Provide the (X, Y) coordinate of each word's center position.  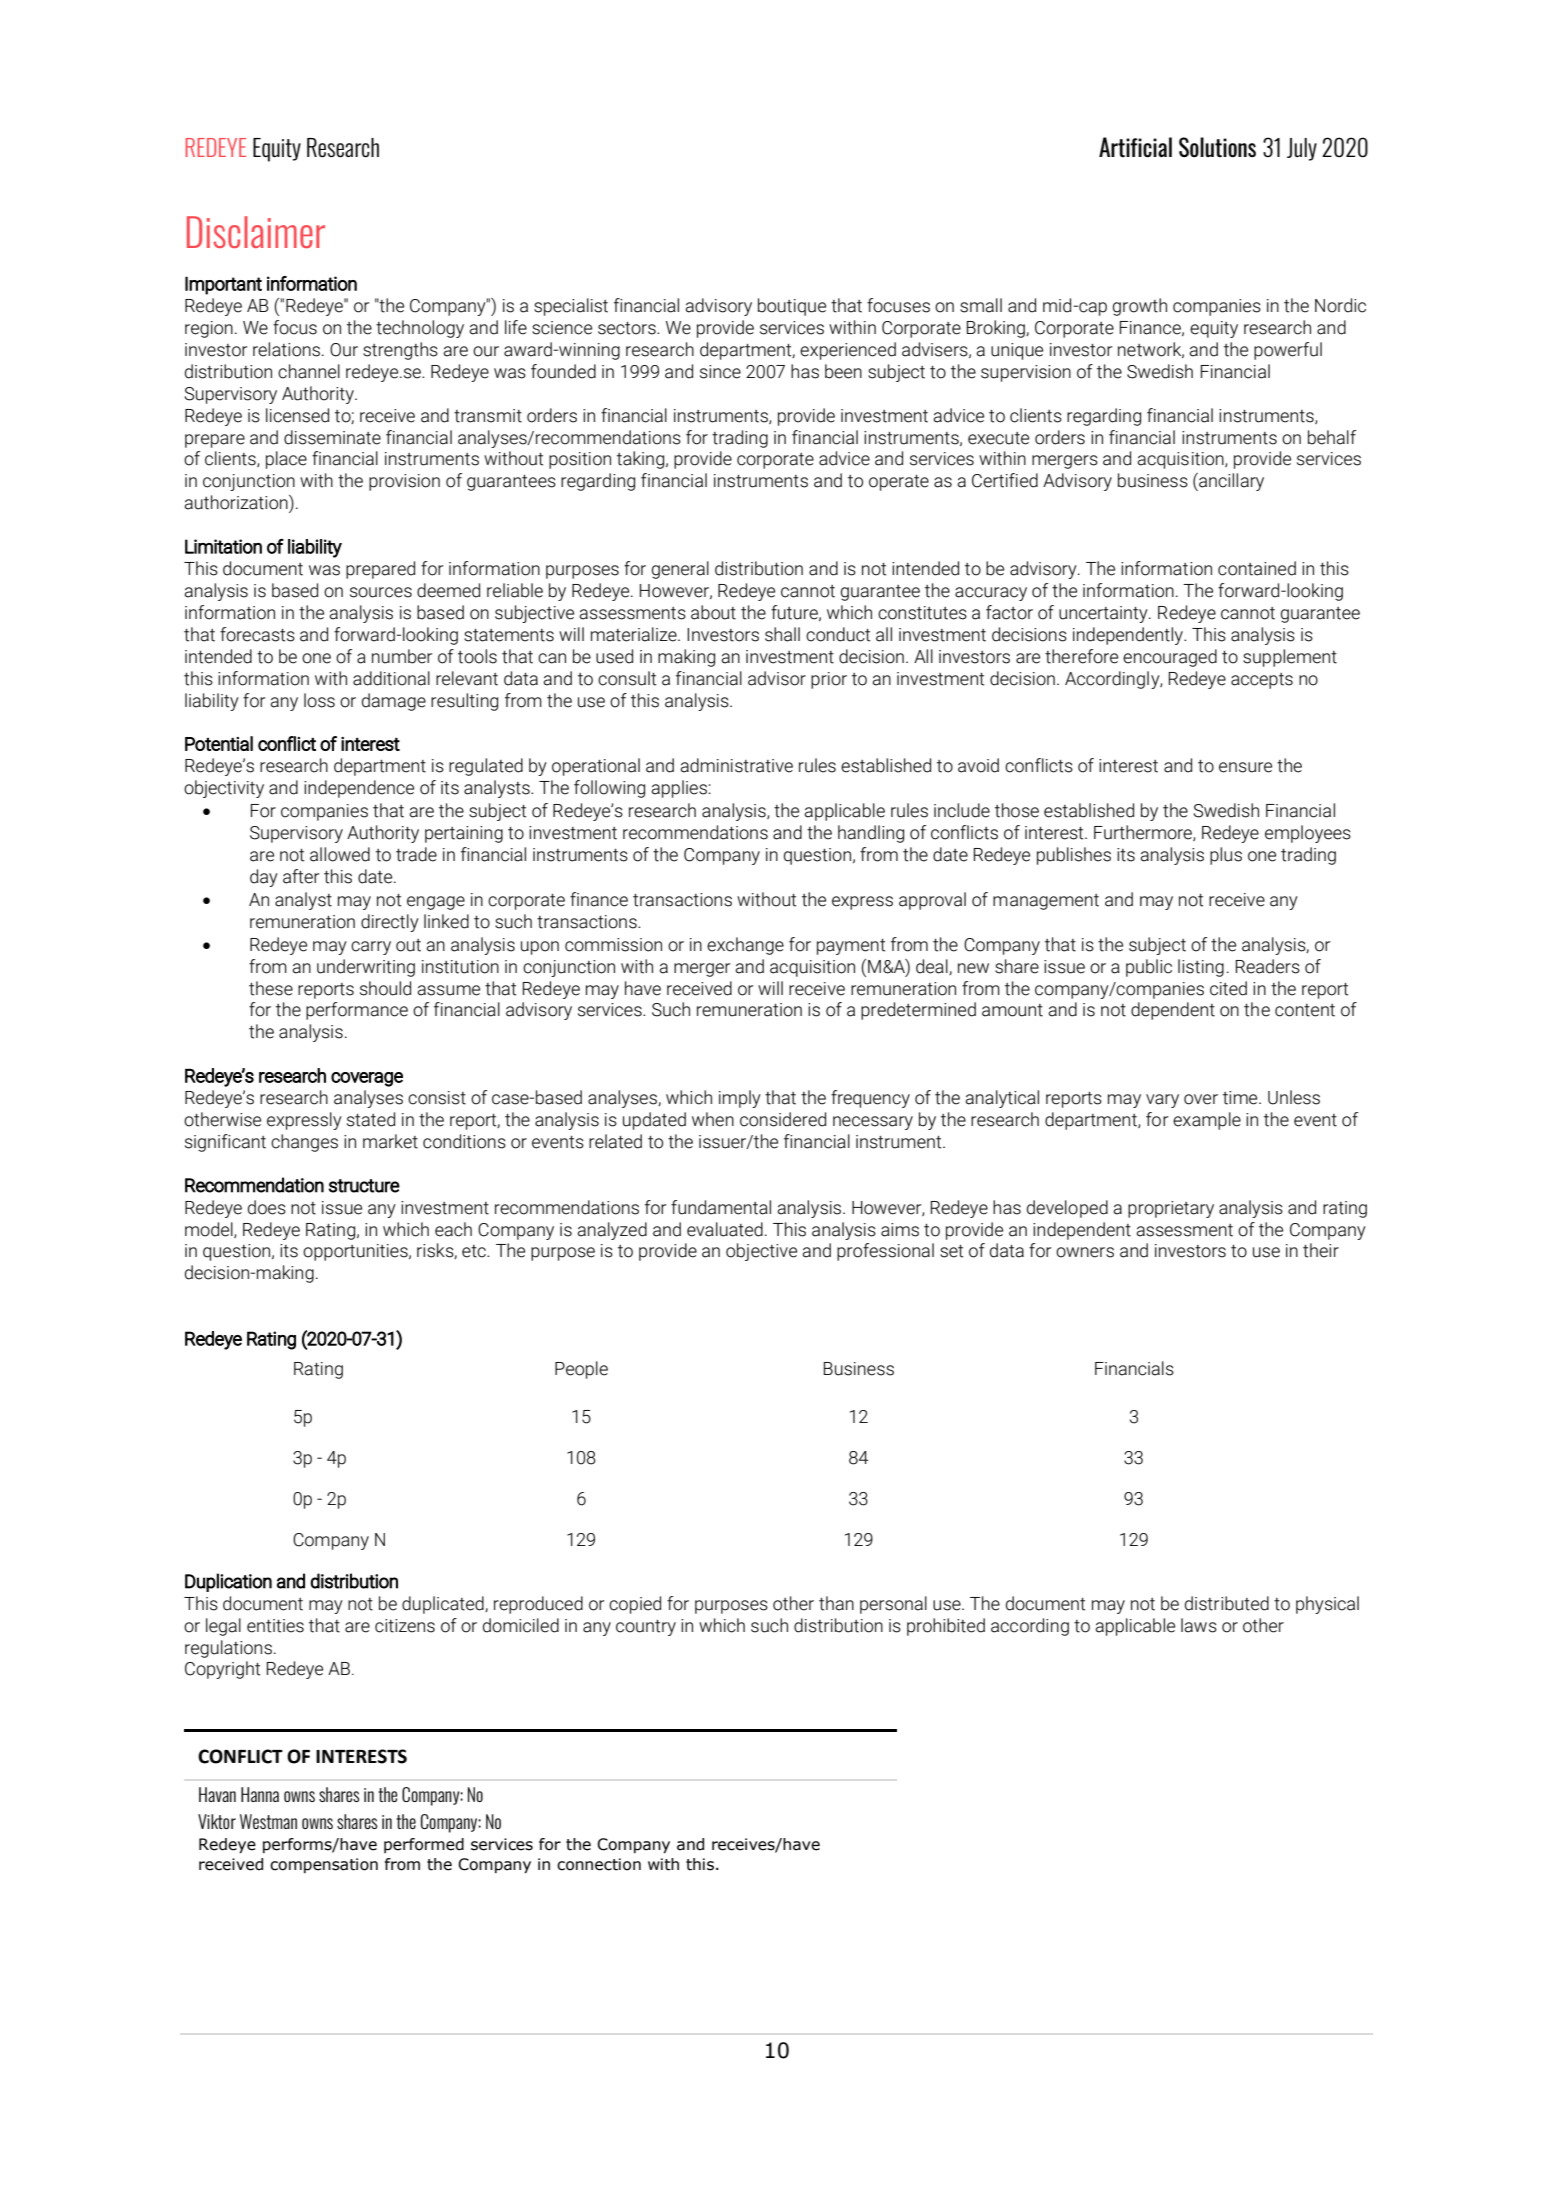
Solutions (1217, 147)
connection (599, 1864)
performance (357, 1011)
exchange (745, 946)
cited (1228, 988)
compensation (324, 1865)
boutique (792, 307)
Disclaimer (256, 232)
